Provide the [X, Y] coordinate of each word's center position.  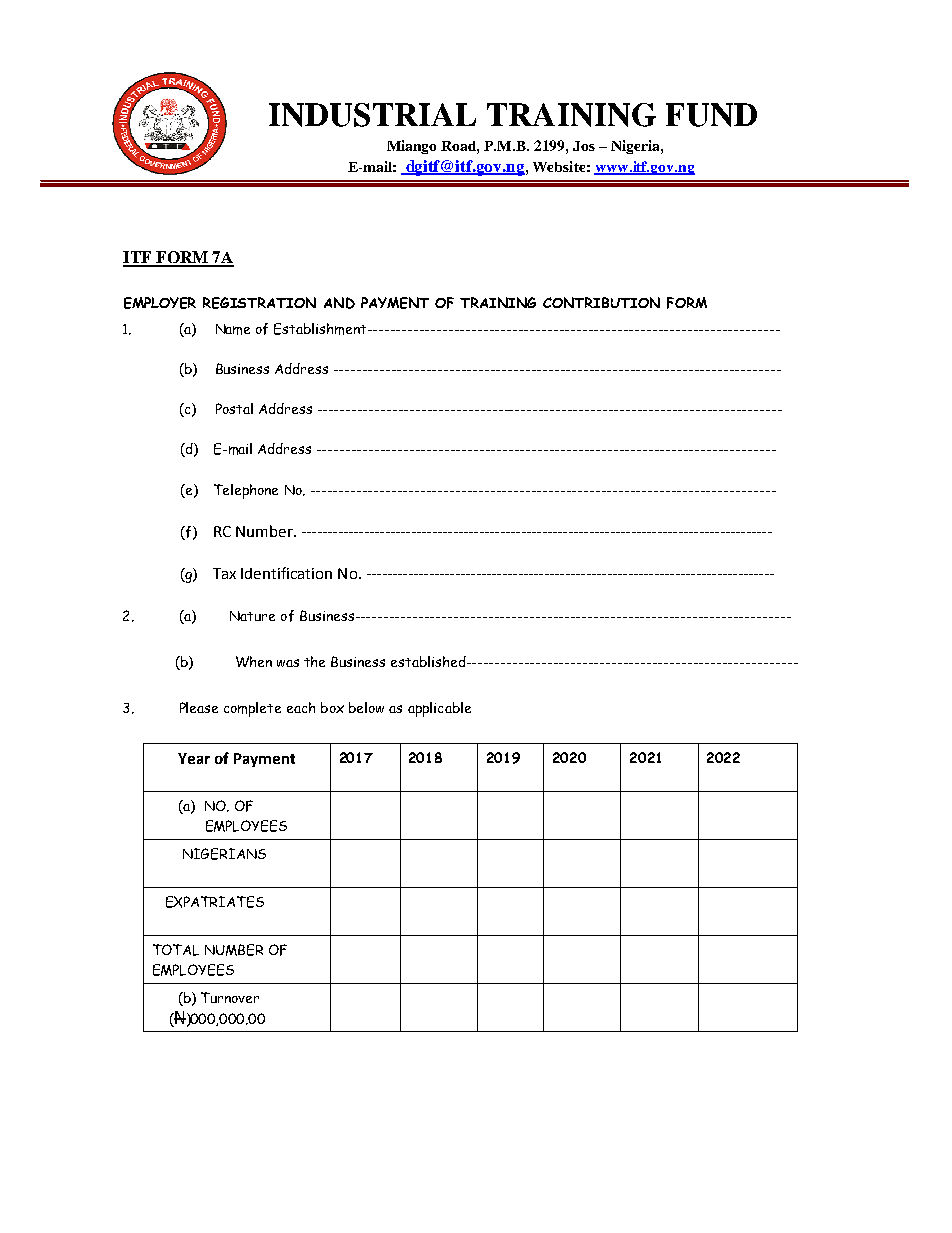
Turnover [230, 997]
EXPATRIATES [215, 902]
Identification [286, 573]
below [366, 707]
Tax [224, 573]
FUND [711, 115]
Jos [584, 146]
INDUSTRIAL [372, 115]
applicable [439, 709]
